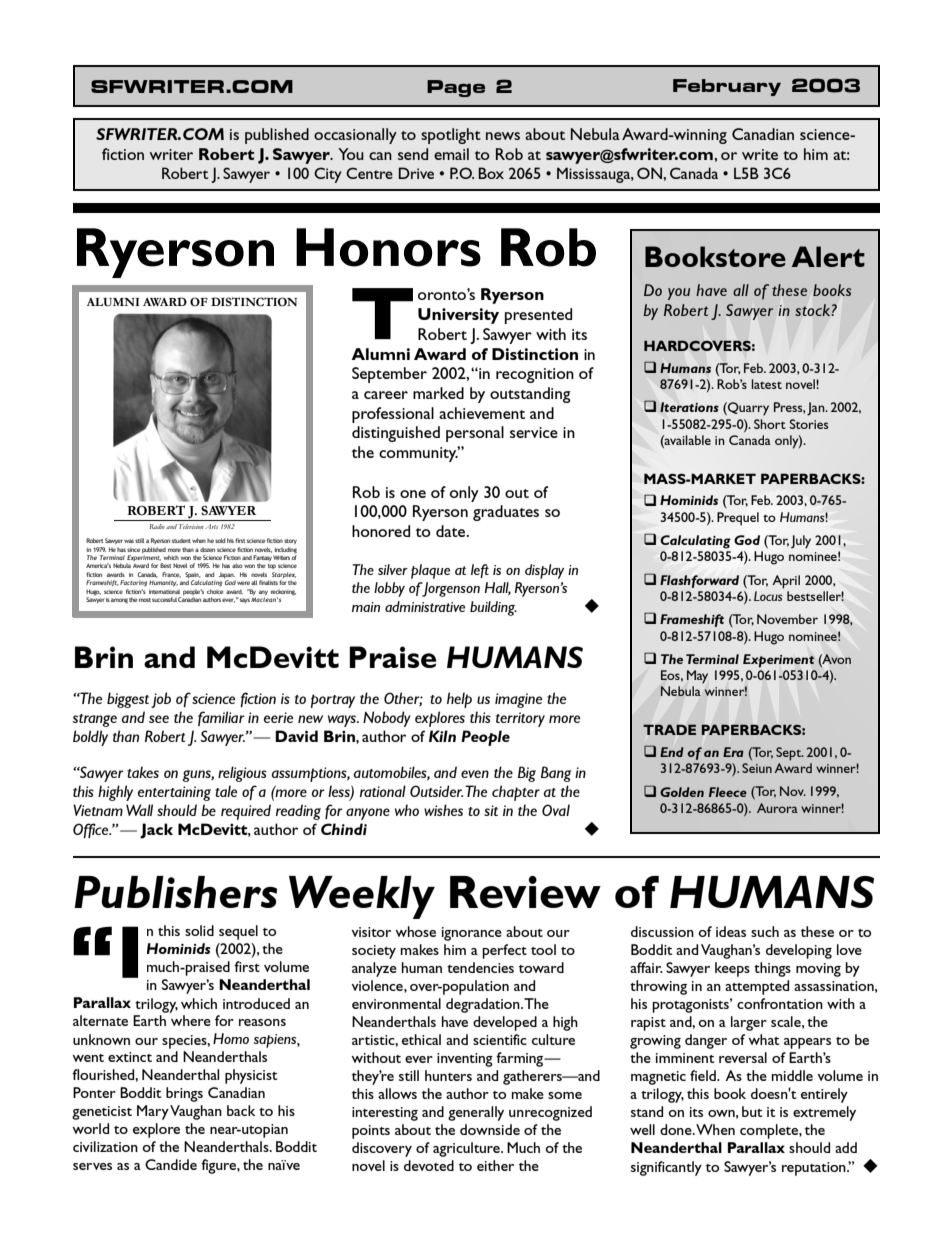  Describe the element at coordinates (171, 1164) in the page. I see `Candide` at that location.
